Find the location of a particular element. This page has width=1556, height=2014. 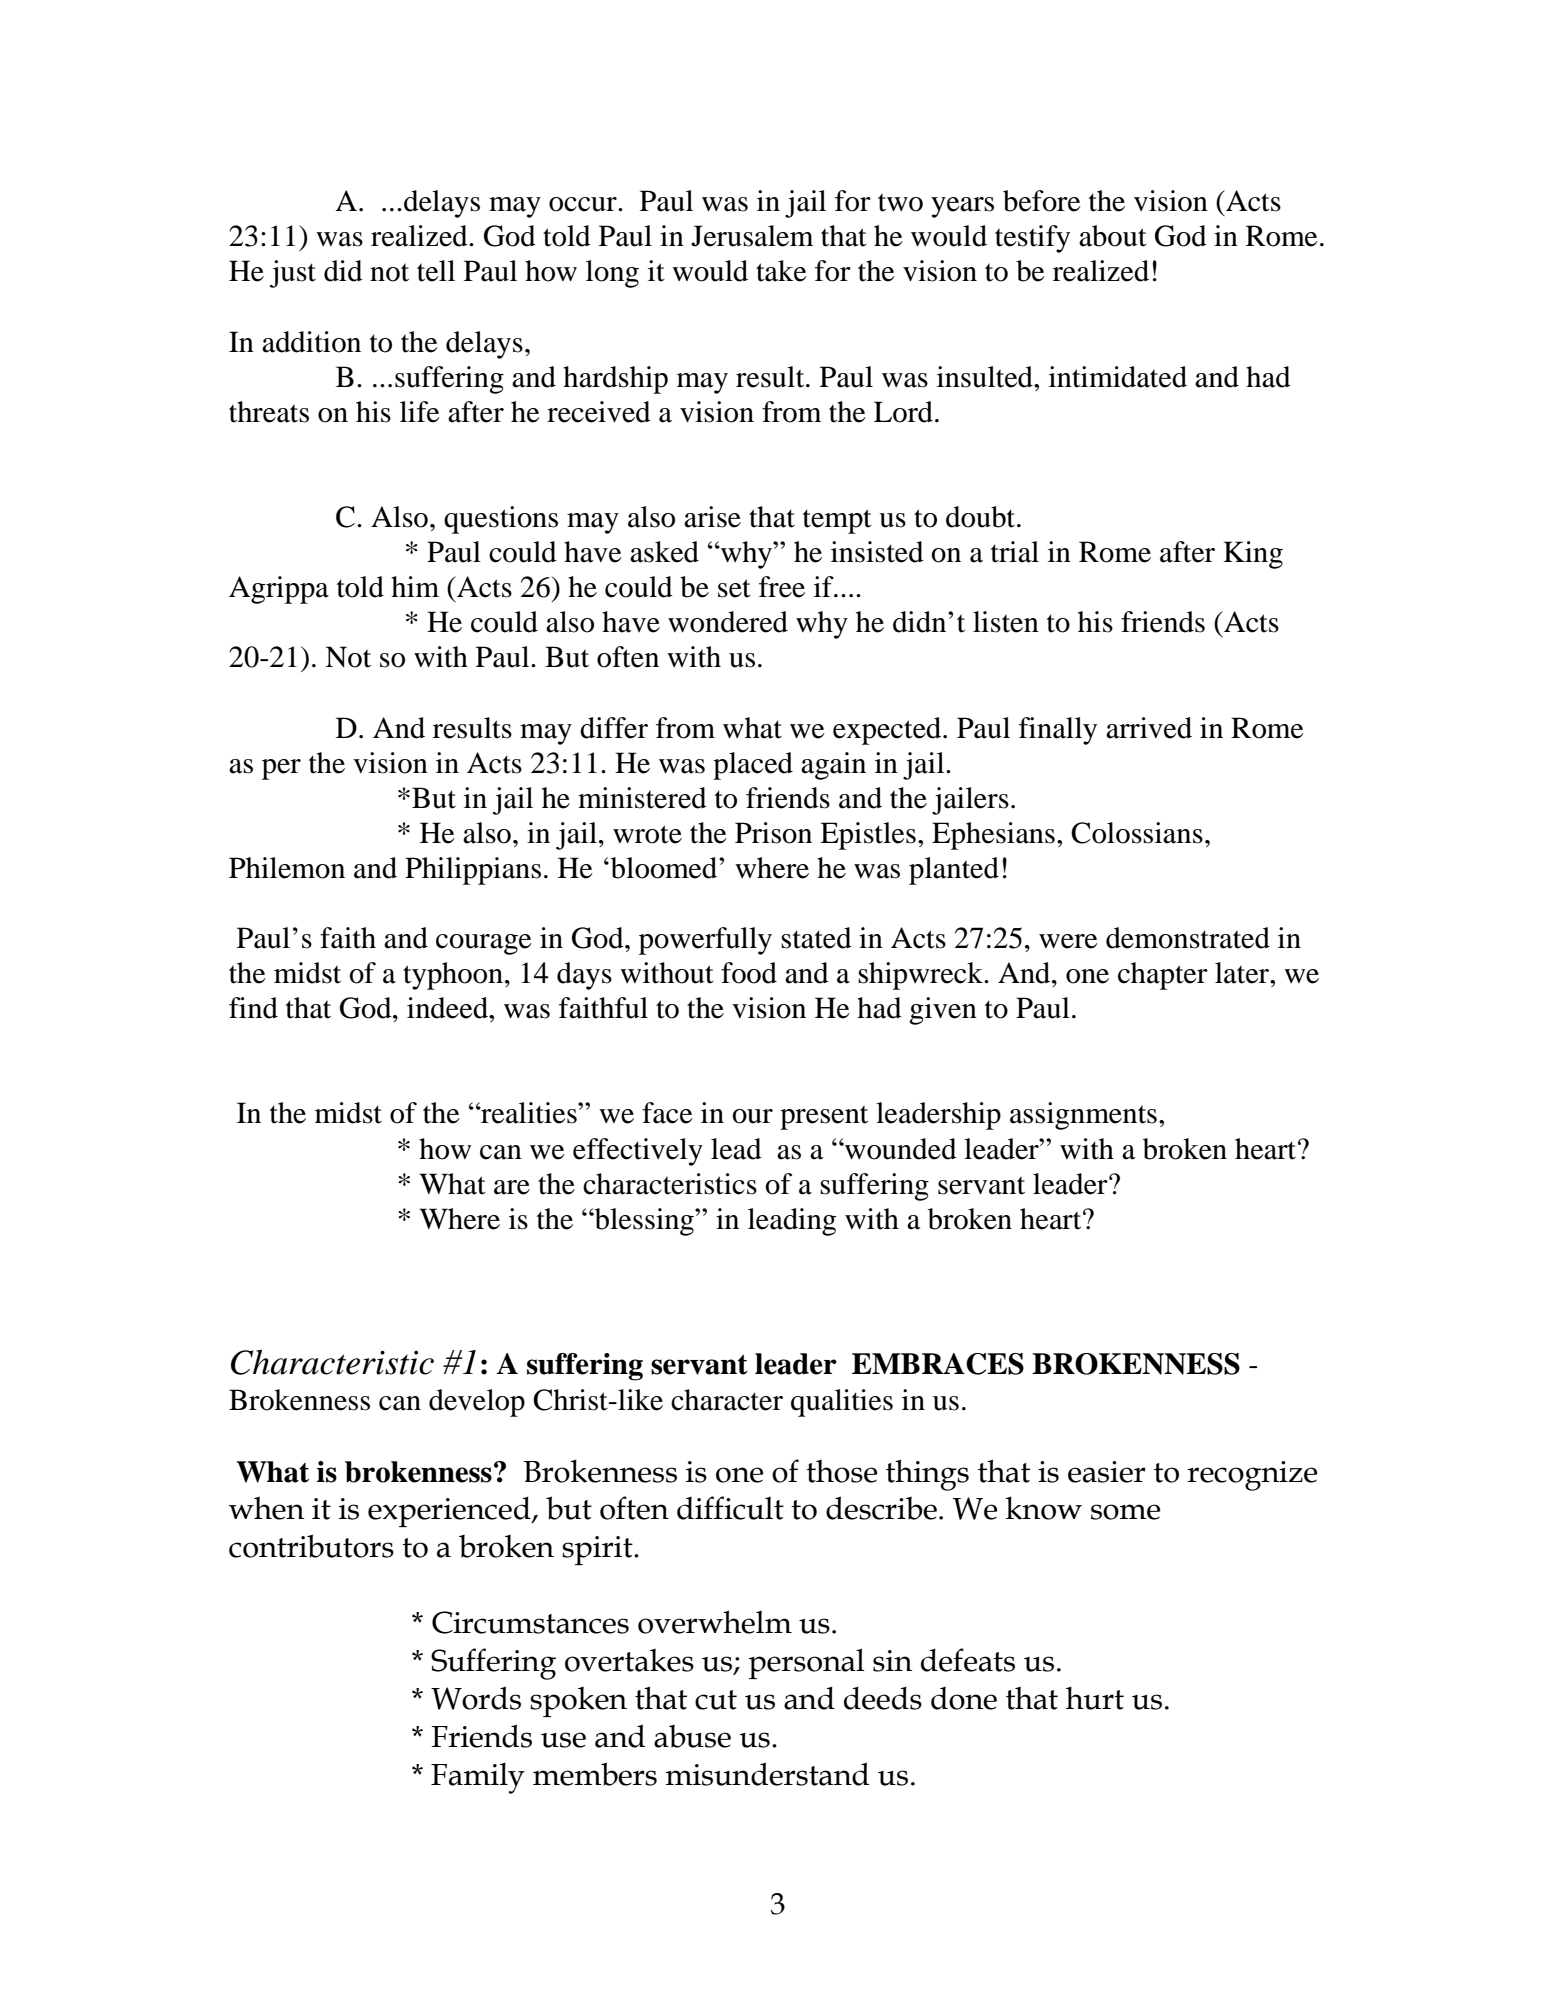

Jerusalem is located at coordinates (752, 236).
